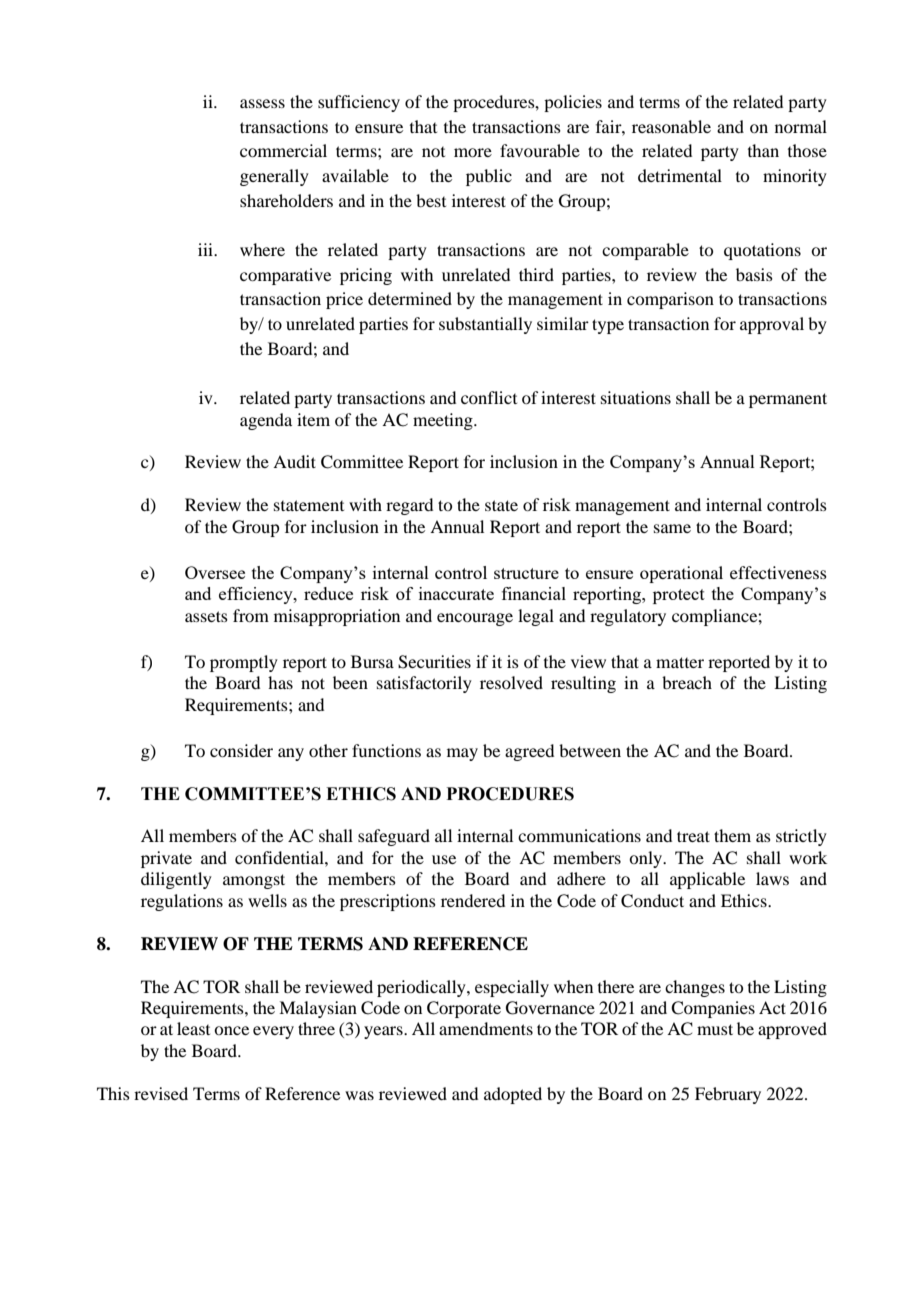 The width and height of the page is (924, 1308). I want to click on than, so click(763, 150).
